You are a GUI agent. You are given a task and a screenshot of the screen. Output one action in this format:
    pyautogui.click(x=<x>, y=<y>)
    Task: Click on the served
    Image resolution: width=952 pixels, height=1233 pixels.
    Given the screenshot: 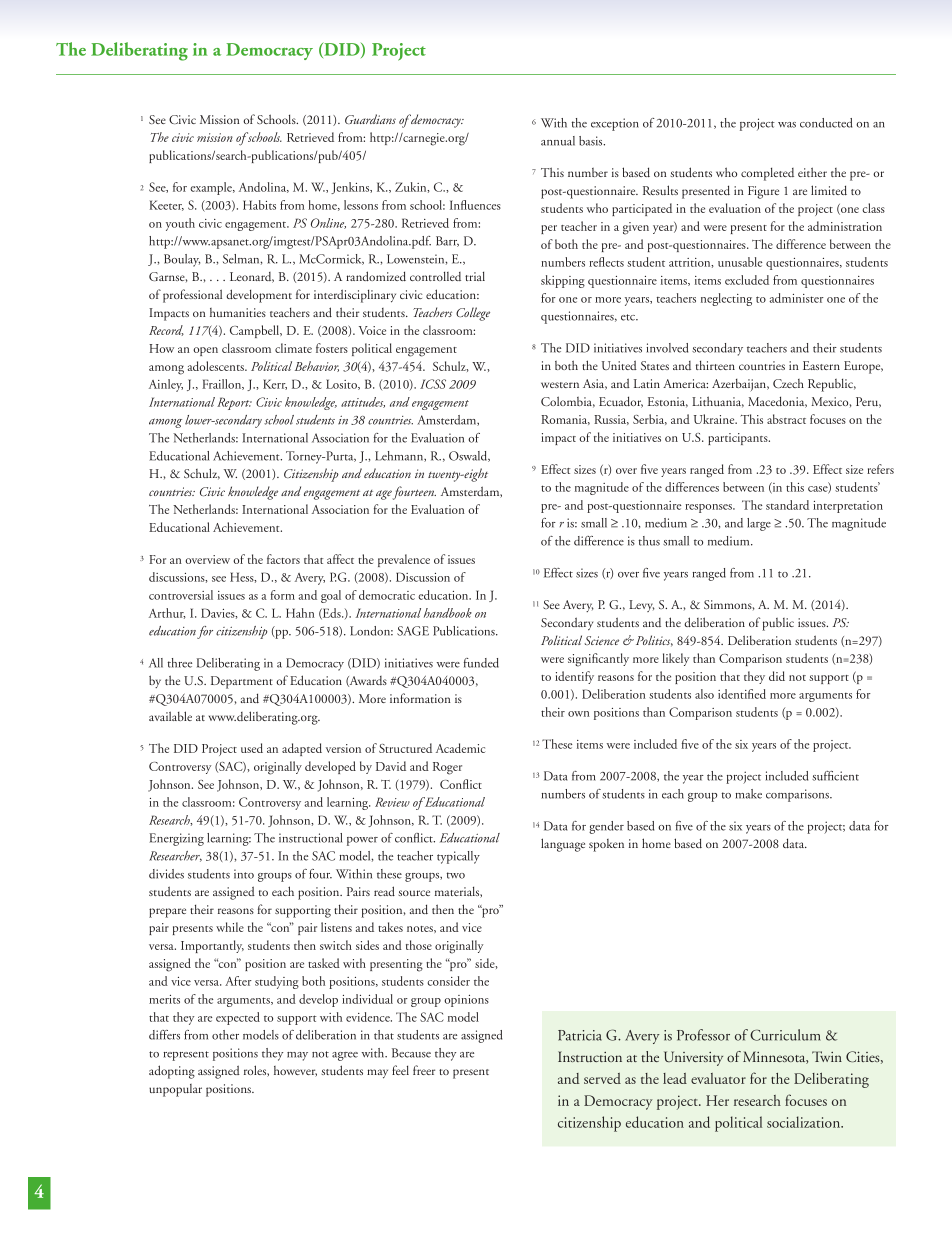 What is the action you would take?
    pyautogui.click(x=602, y=1078)
